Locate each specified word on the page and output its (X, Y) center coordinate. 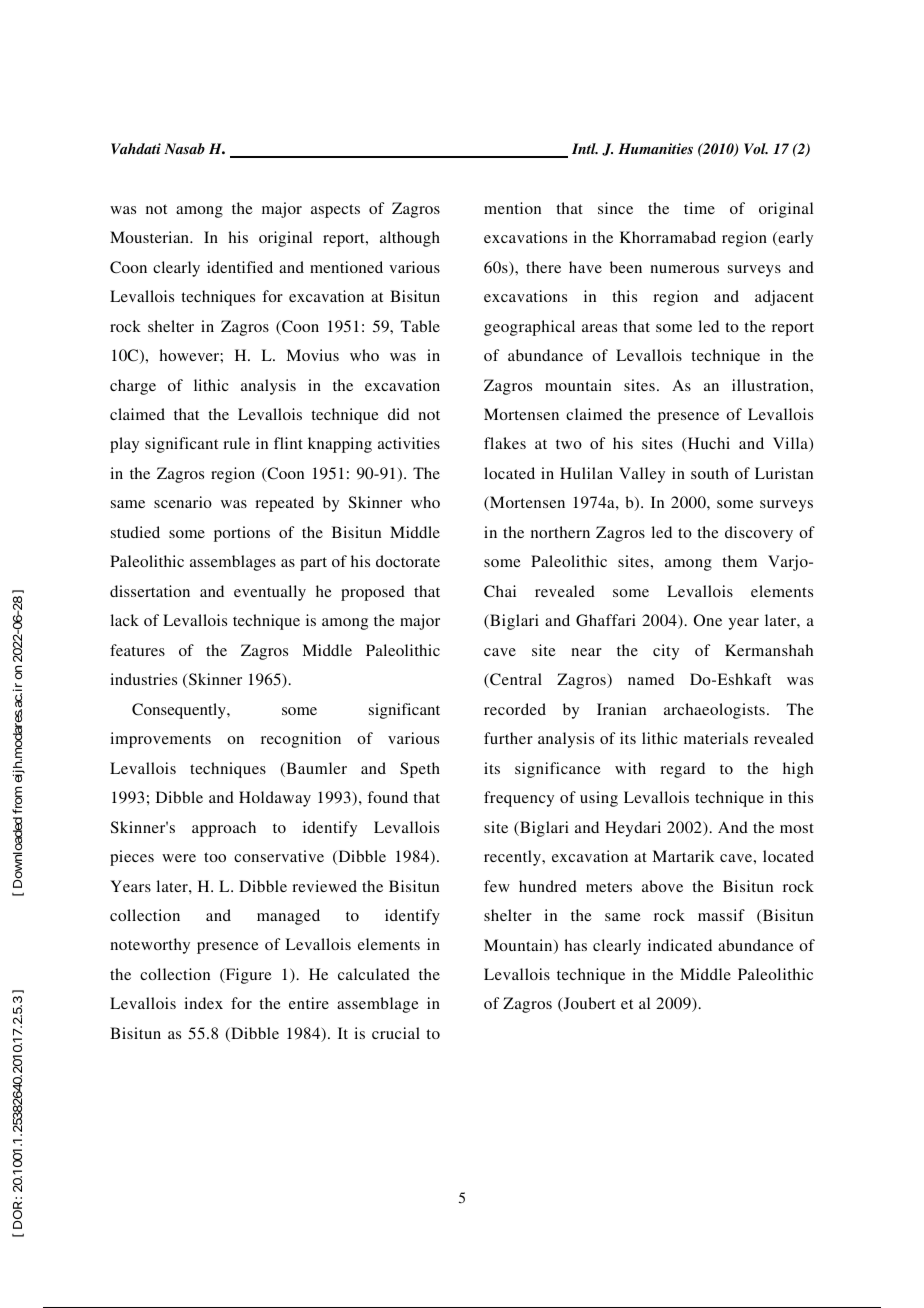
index (203, 1003)
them (739, 561)
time (699, 208)
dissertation (150, 591)
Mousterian (151, 237)
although (410, 239)
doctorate (408, 561)
